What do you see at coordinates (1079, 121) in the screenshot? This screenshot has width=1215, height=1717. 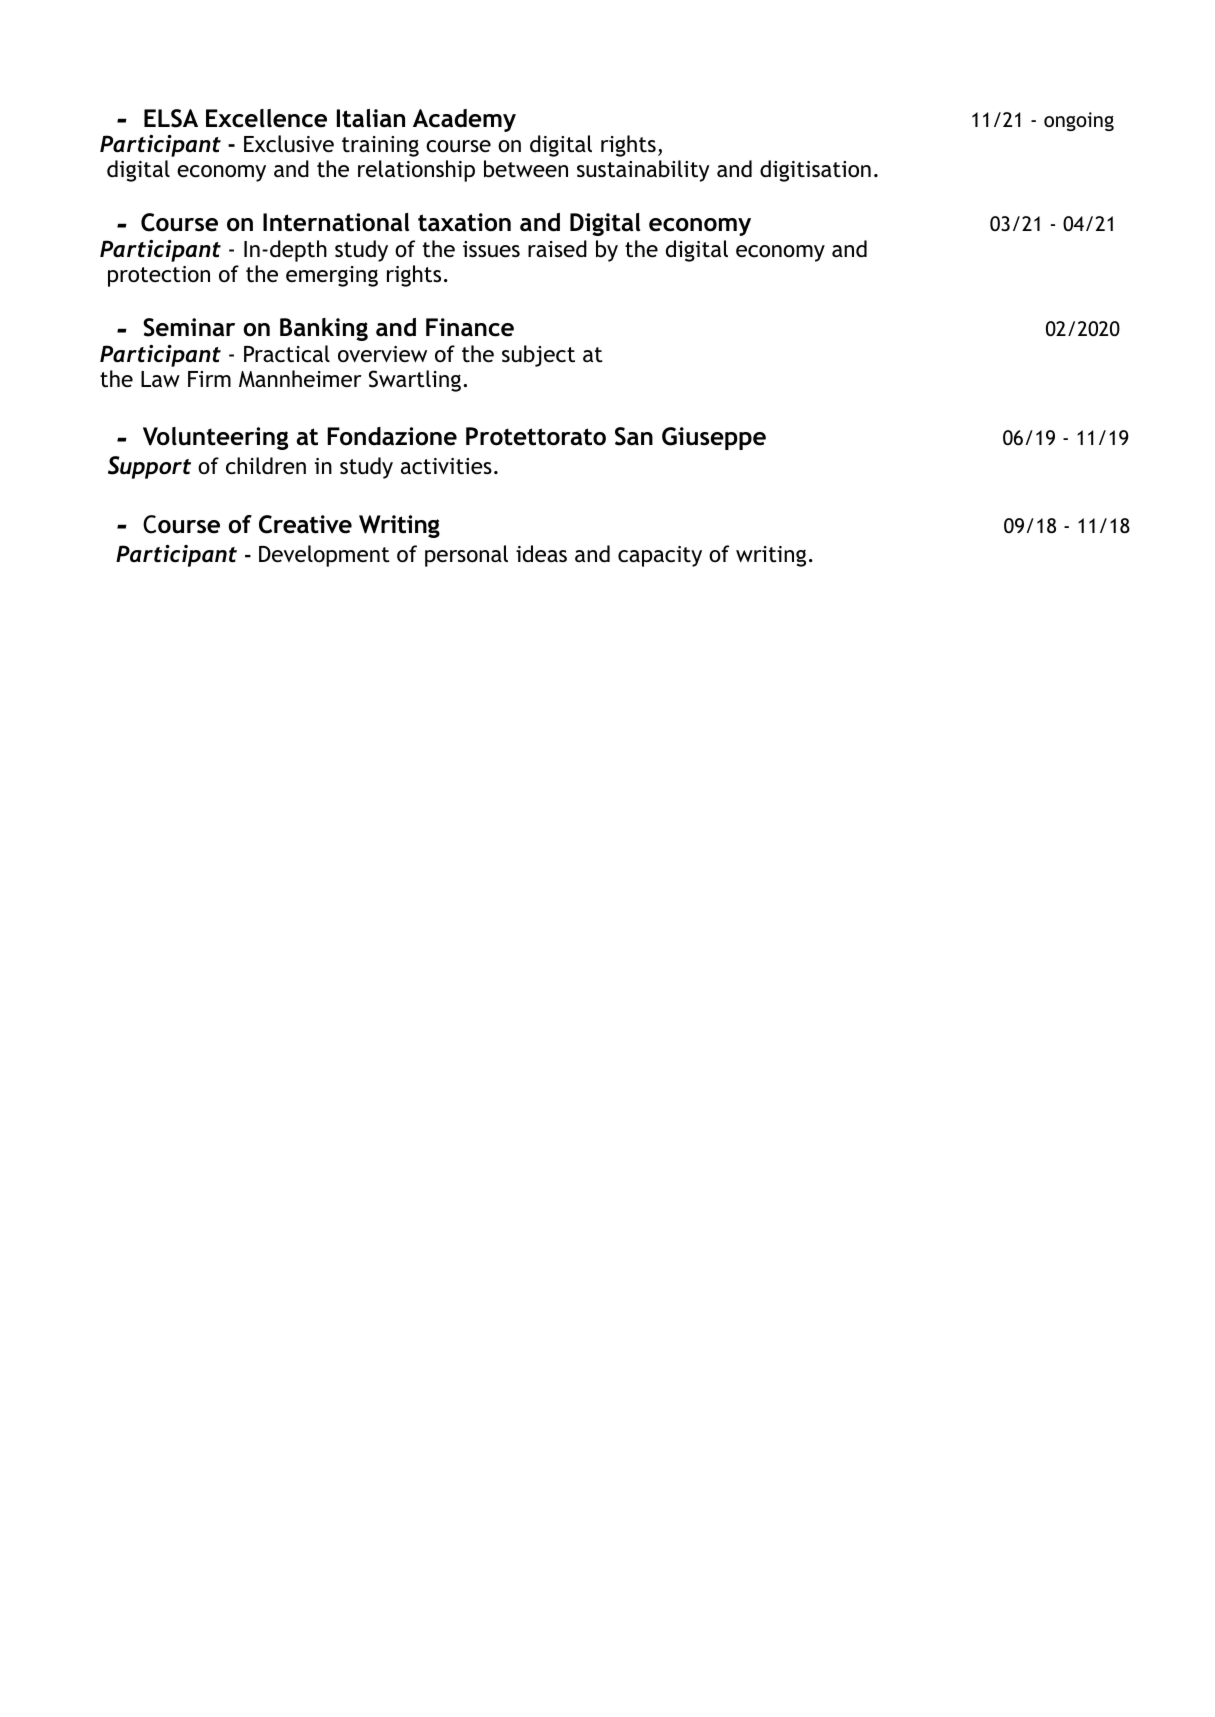 I see `ongoing` at bounding box center [1079, 121].
